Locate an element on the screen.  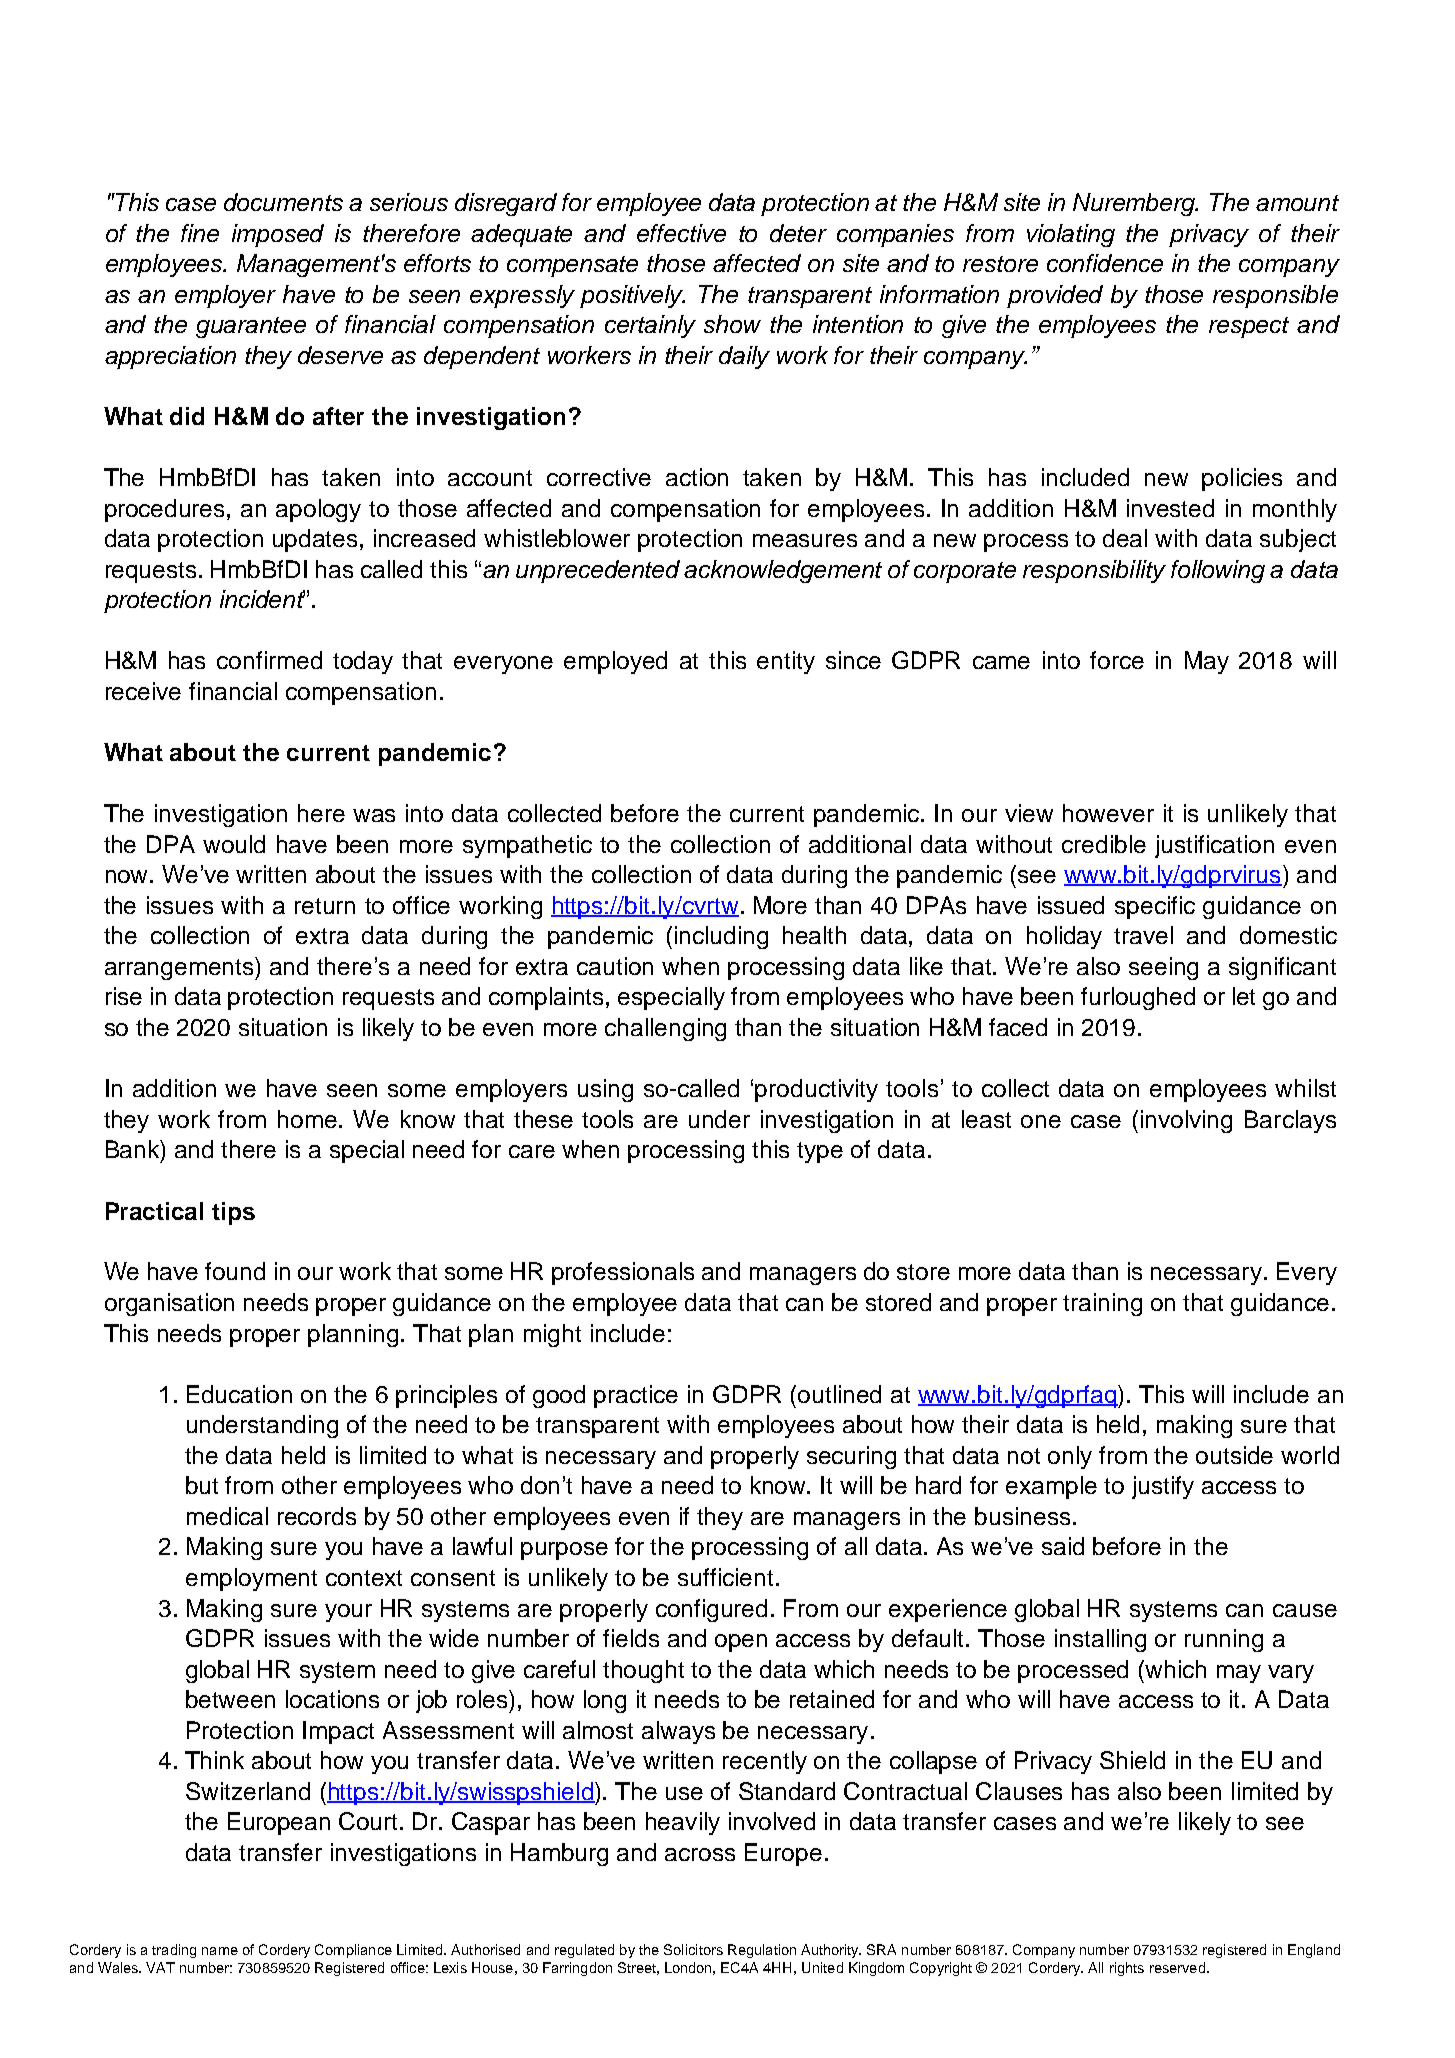
name is located at coordinates (220, 1951).
